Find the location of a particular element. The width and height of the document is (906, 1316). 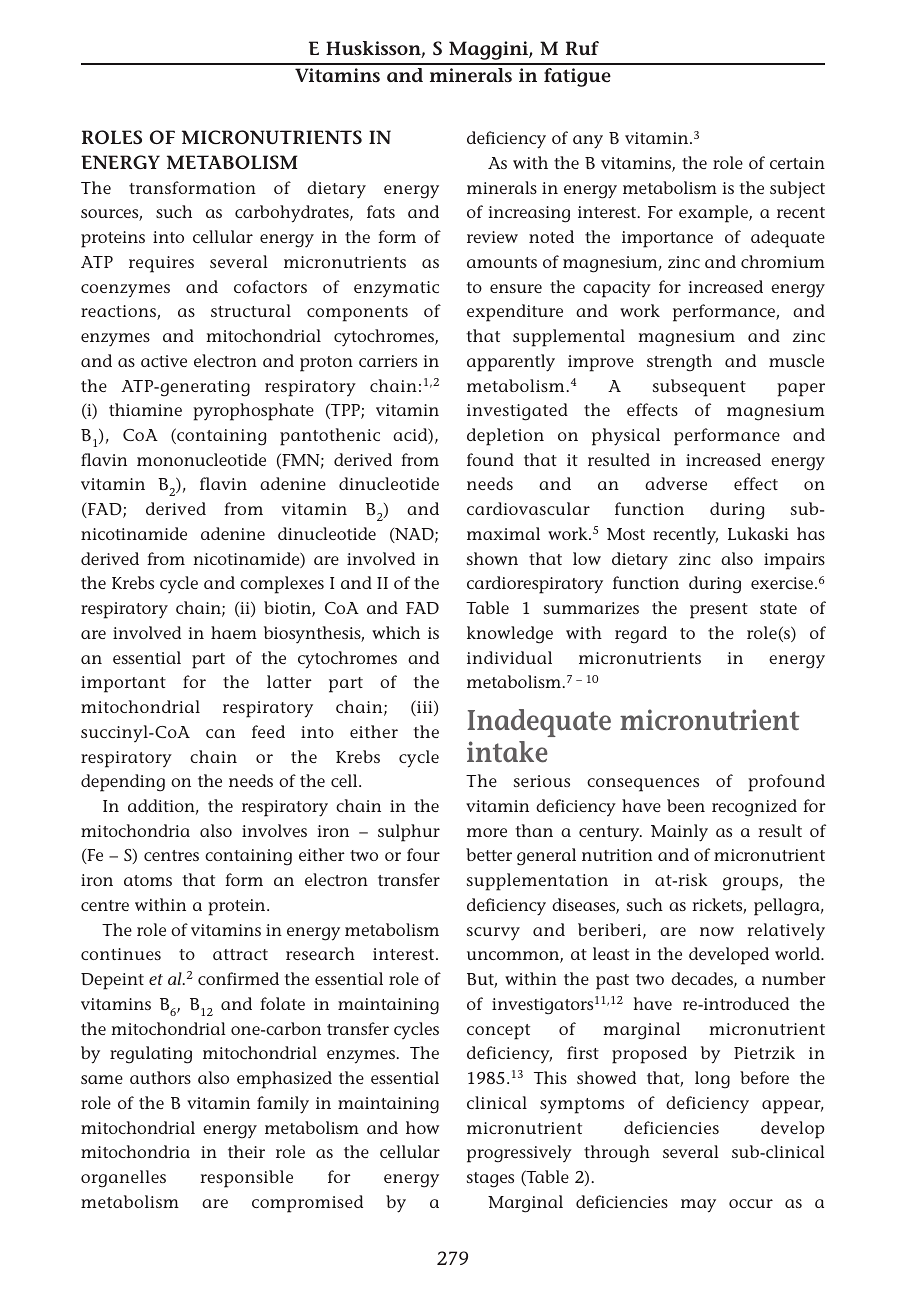

scurvy is located at coordinates (493, 934).
